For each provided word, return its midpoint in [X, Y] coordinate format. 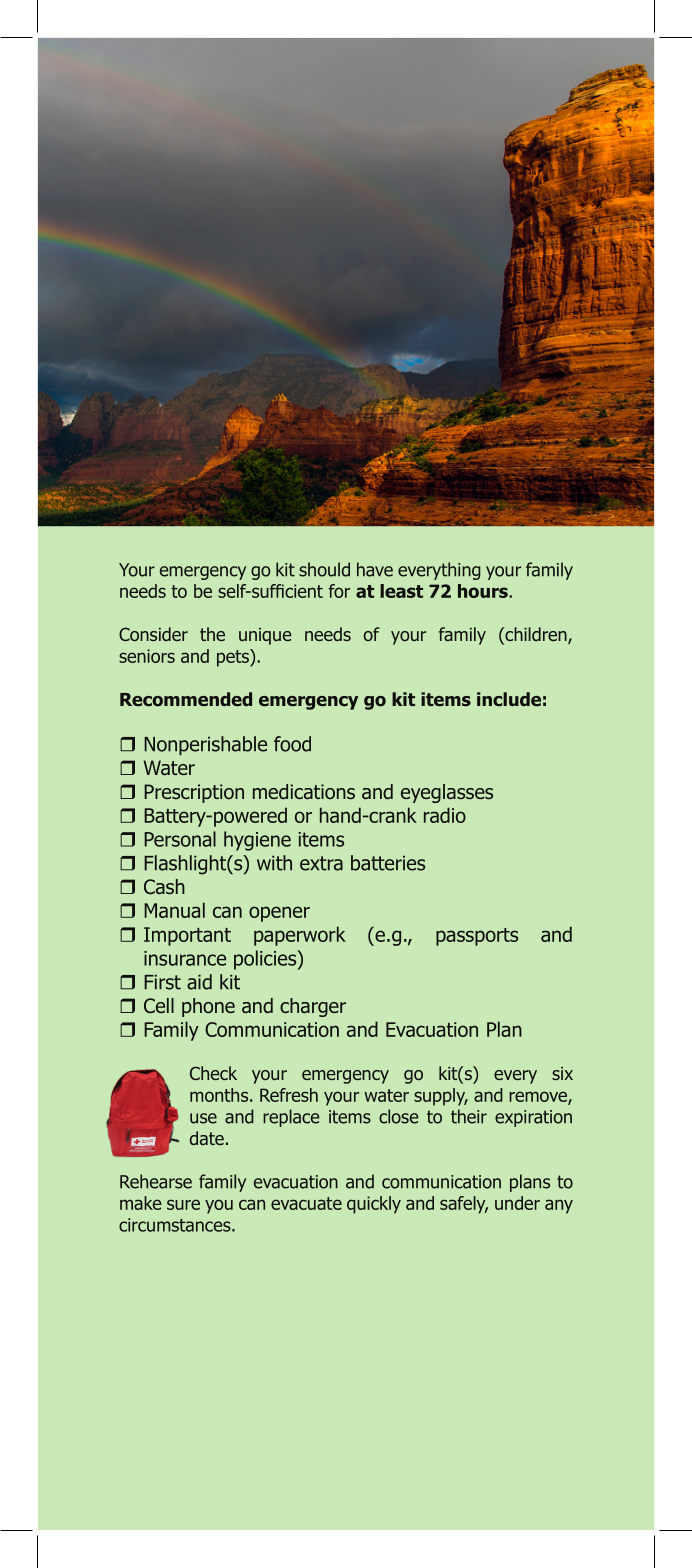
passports [477, 937]
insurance [185, 958]
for [339, 591]
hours [484, 591]
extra [321, 863]
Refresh [289, 1095]
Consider [153, 634]
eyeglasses [447, 793]
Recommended [186, 699]
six [562, 1073]
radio [445, 815]
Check [213, 1073]
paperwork [300, 936]
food [292, 744]
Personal [180, 839]
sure [183, 1204]
